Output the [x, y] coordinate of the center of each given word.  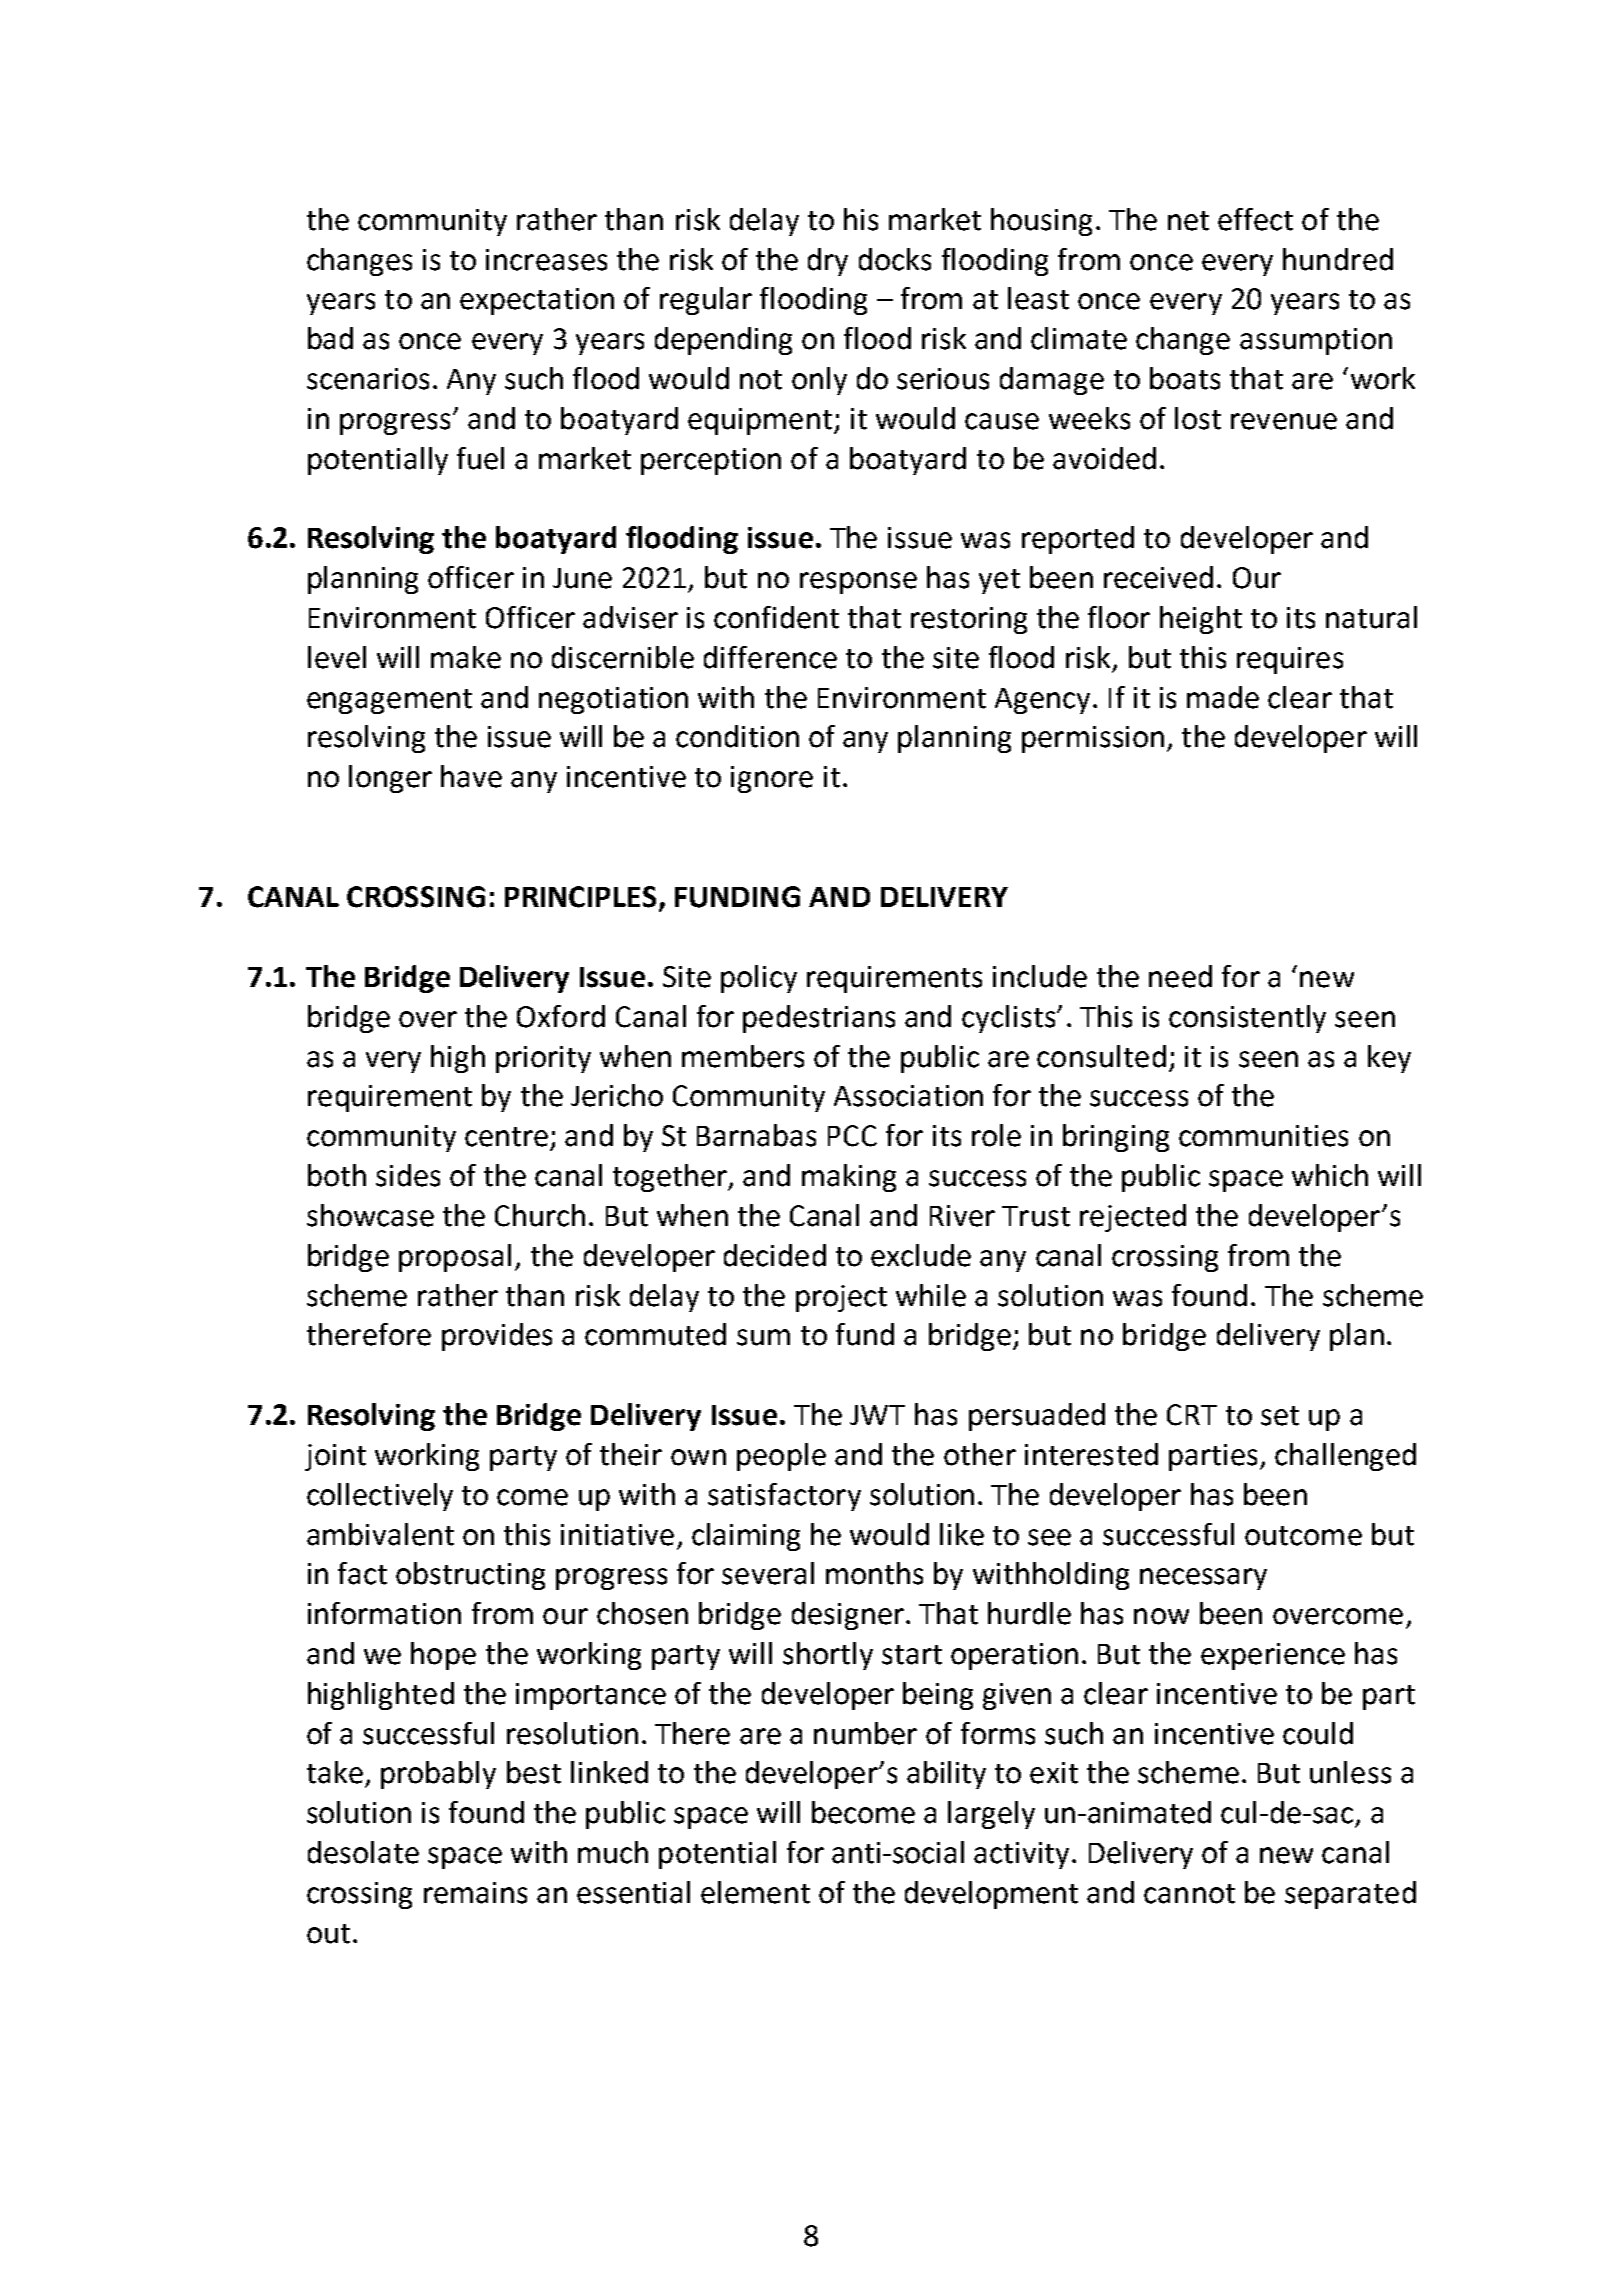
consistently [1247, 1019]
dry [828, 262]
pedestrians [819, 1019]
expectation [537, 301]
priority [543, 1059]
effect [1255, 219]
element [755, 1892]
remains [475, 1893]
